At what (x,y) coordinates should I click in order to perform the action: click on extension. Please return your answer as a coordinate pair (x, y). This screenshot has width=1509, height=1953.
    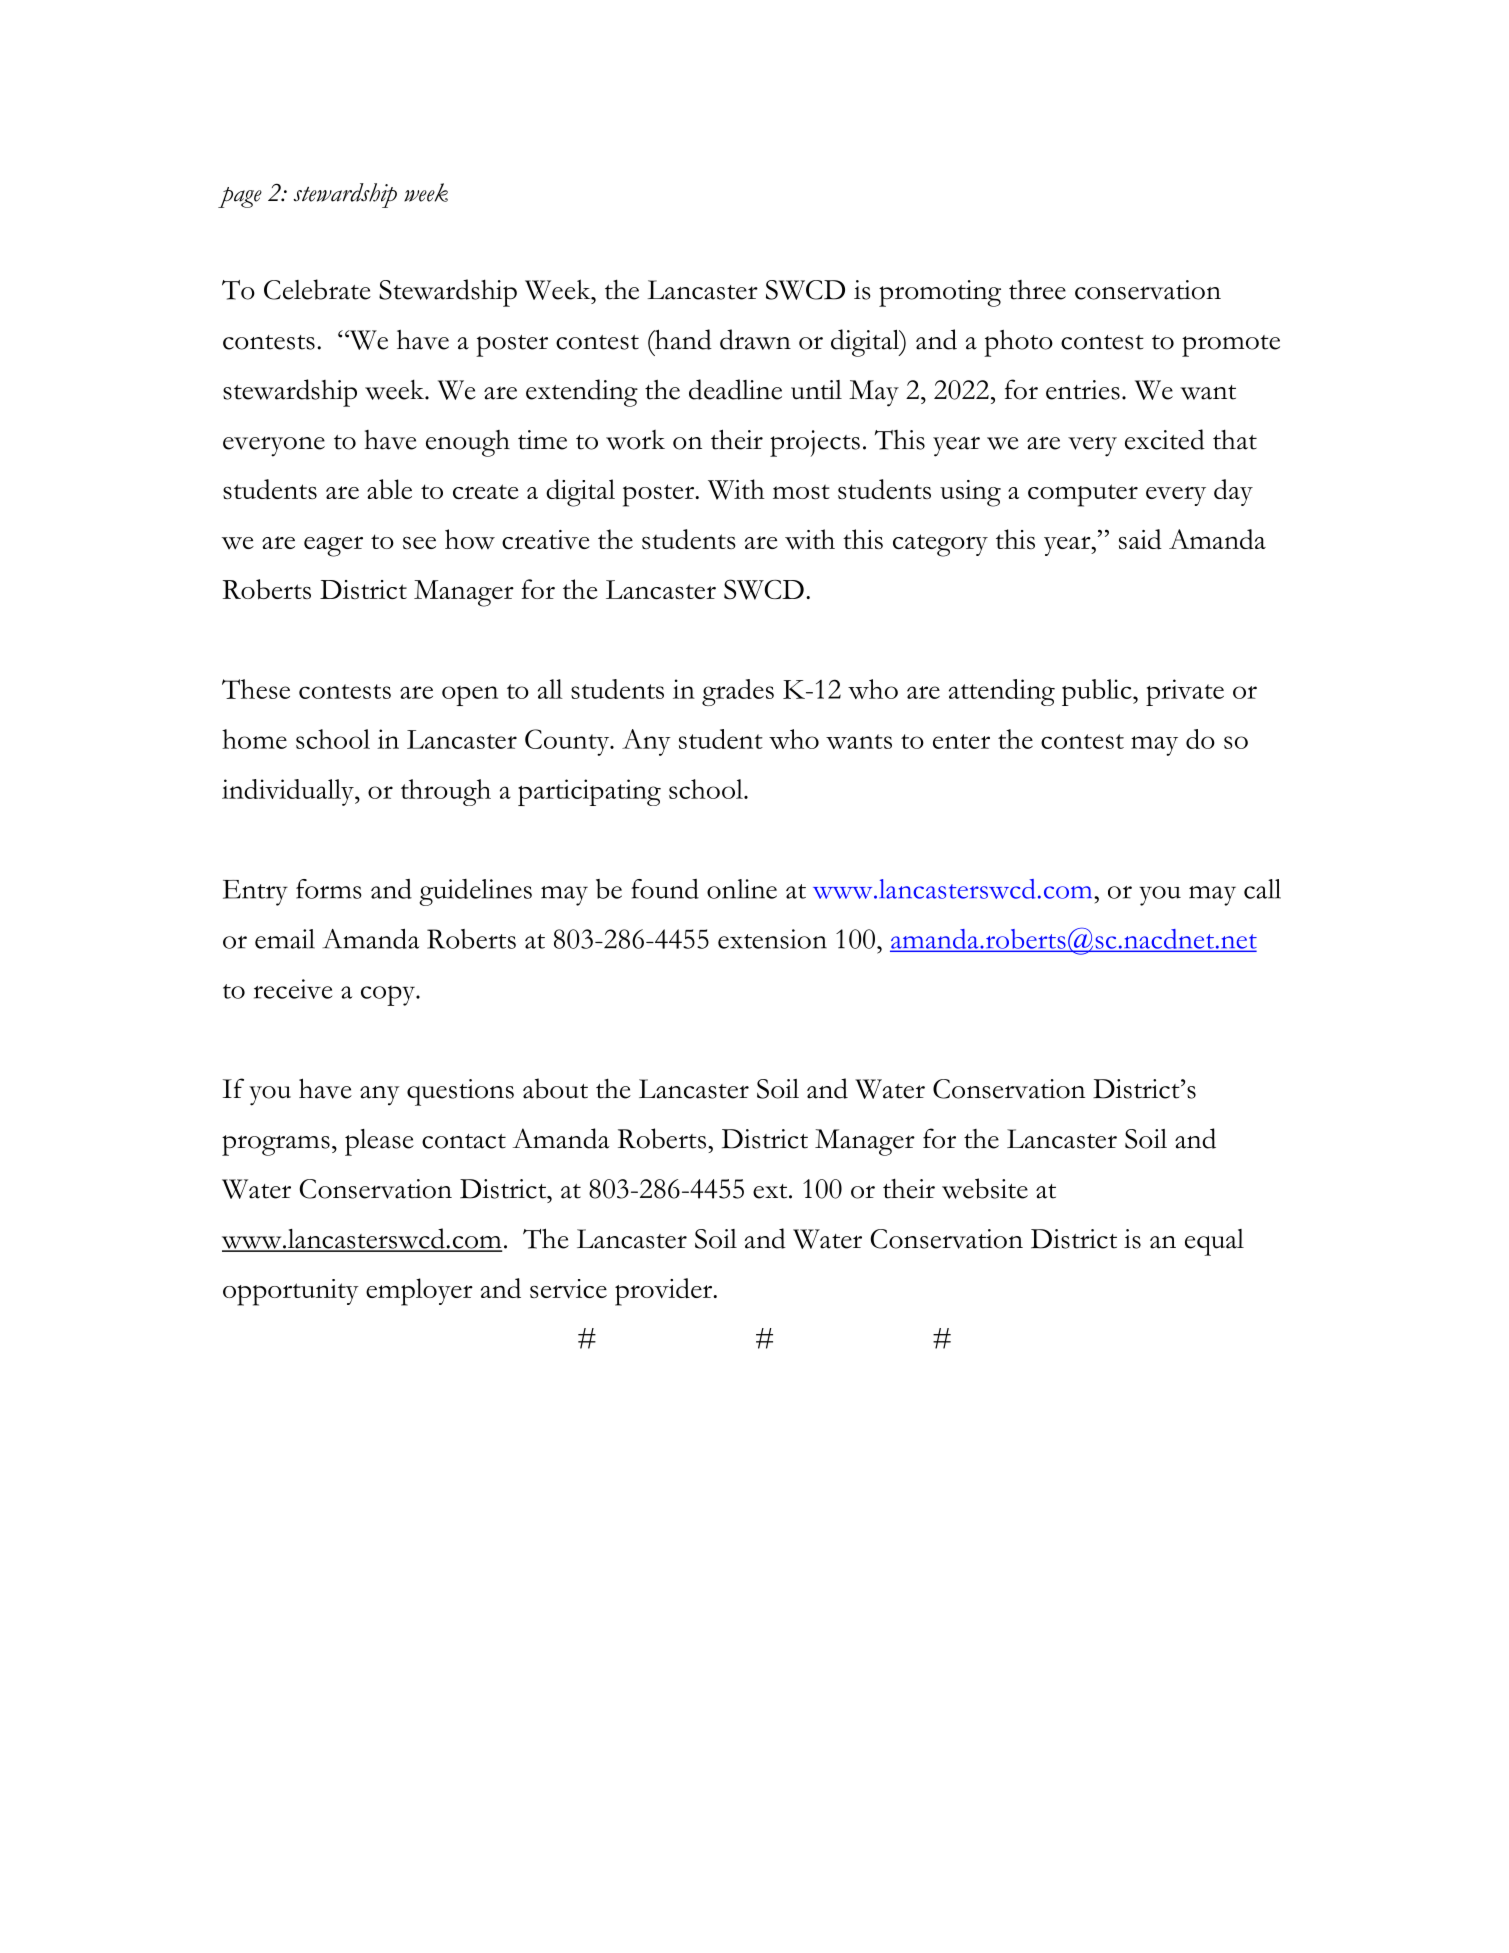
    Looking at the image, I should click on (772, 939).
